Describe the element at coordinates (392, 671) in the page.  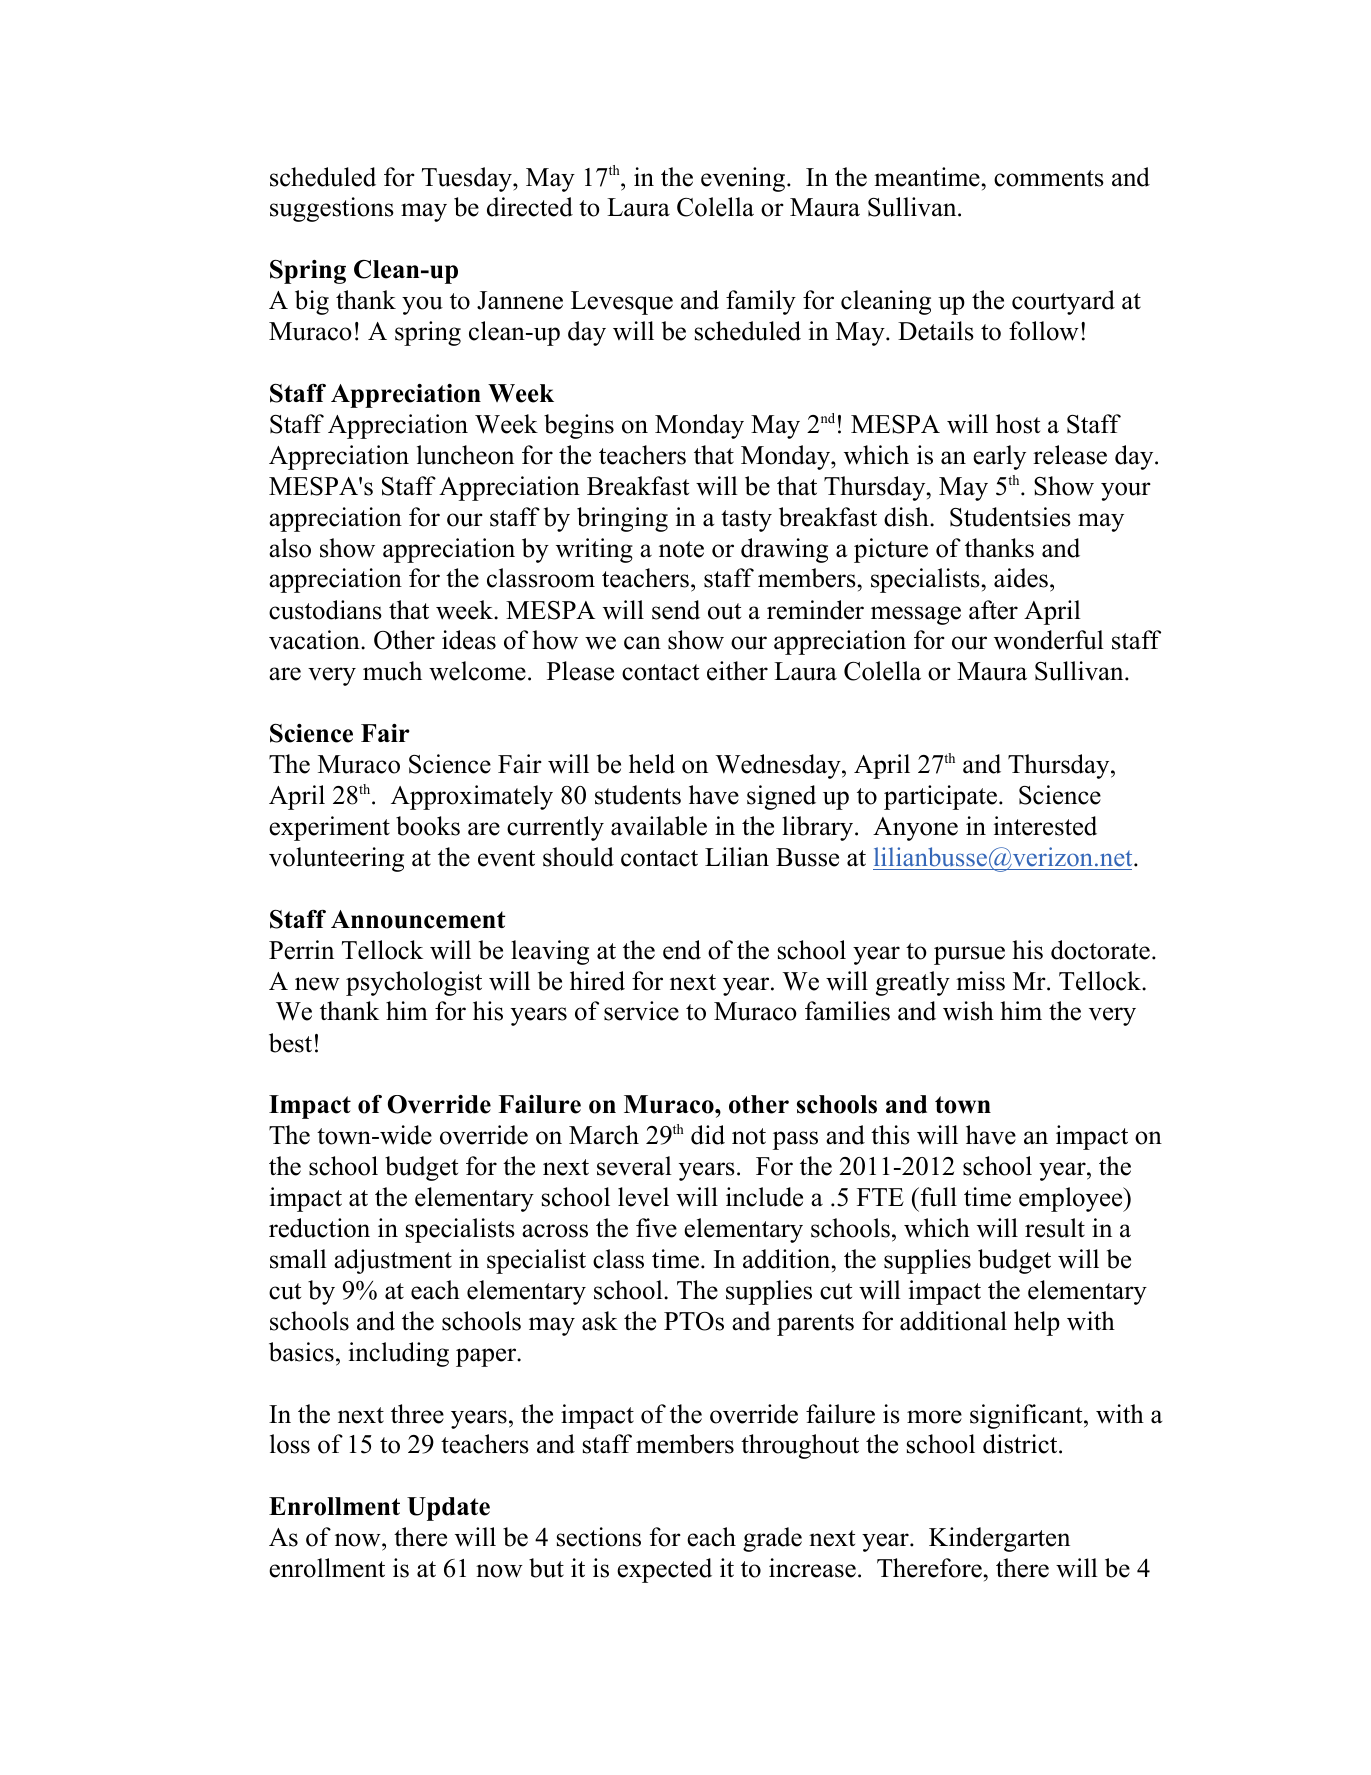
I see `much` at that location.
